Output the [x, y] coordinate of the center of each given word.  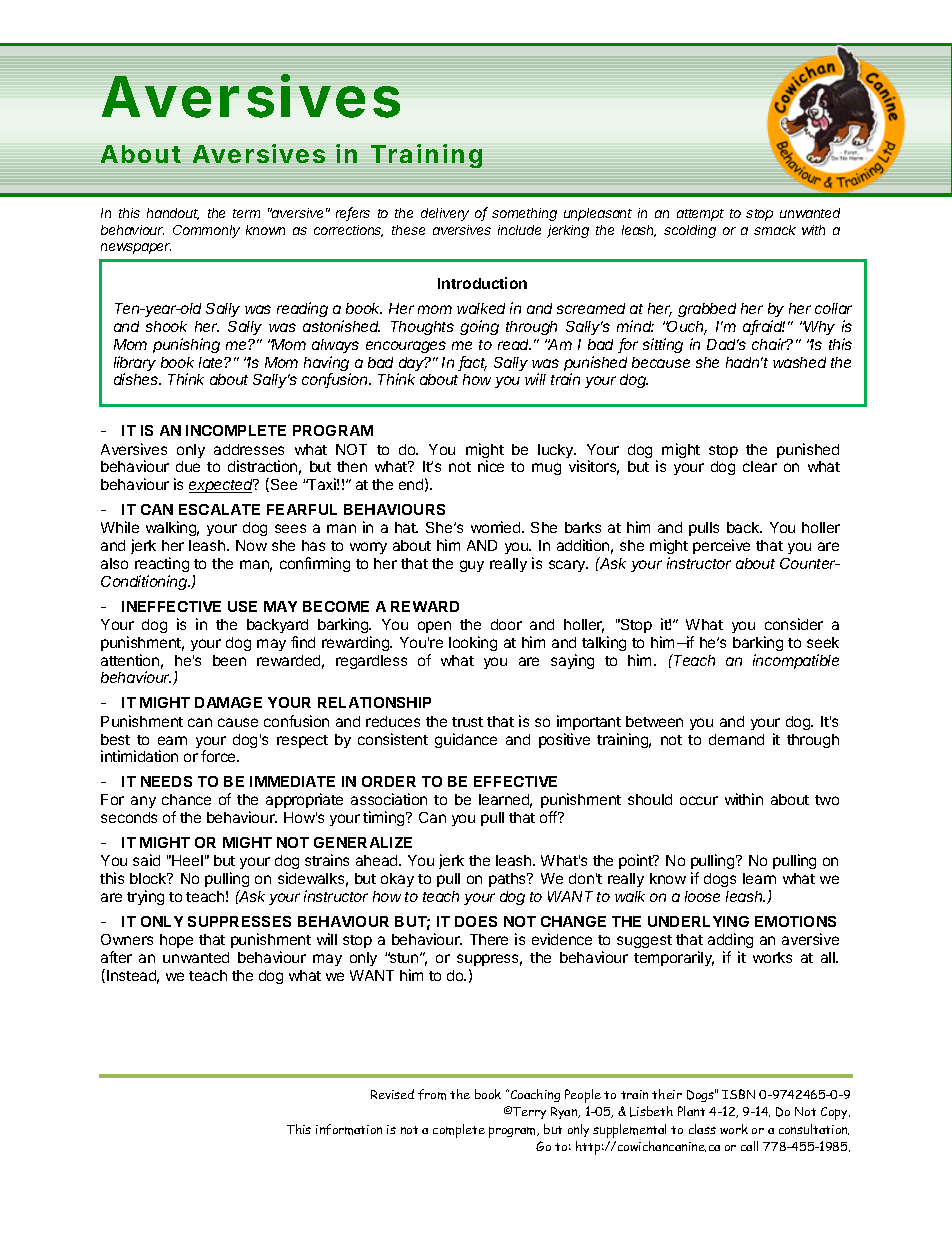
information [349, 1129]
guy [472, 566]
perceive [721, 546]
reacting [162, 564]
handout [173, 214]
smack [775, 230]
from [432, 1094]
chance [186, 799]
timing [385, 818]
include [519, 230]
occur [699, 800]
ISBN [738, 1094]
